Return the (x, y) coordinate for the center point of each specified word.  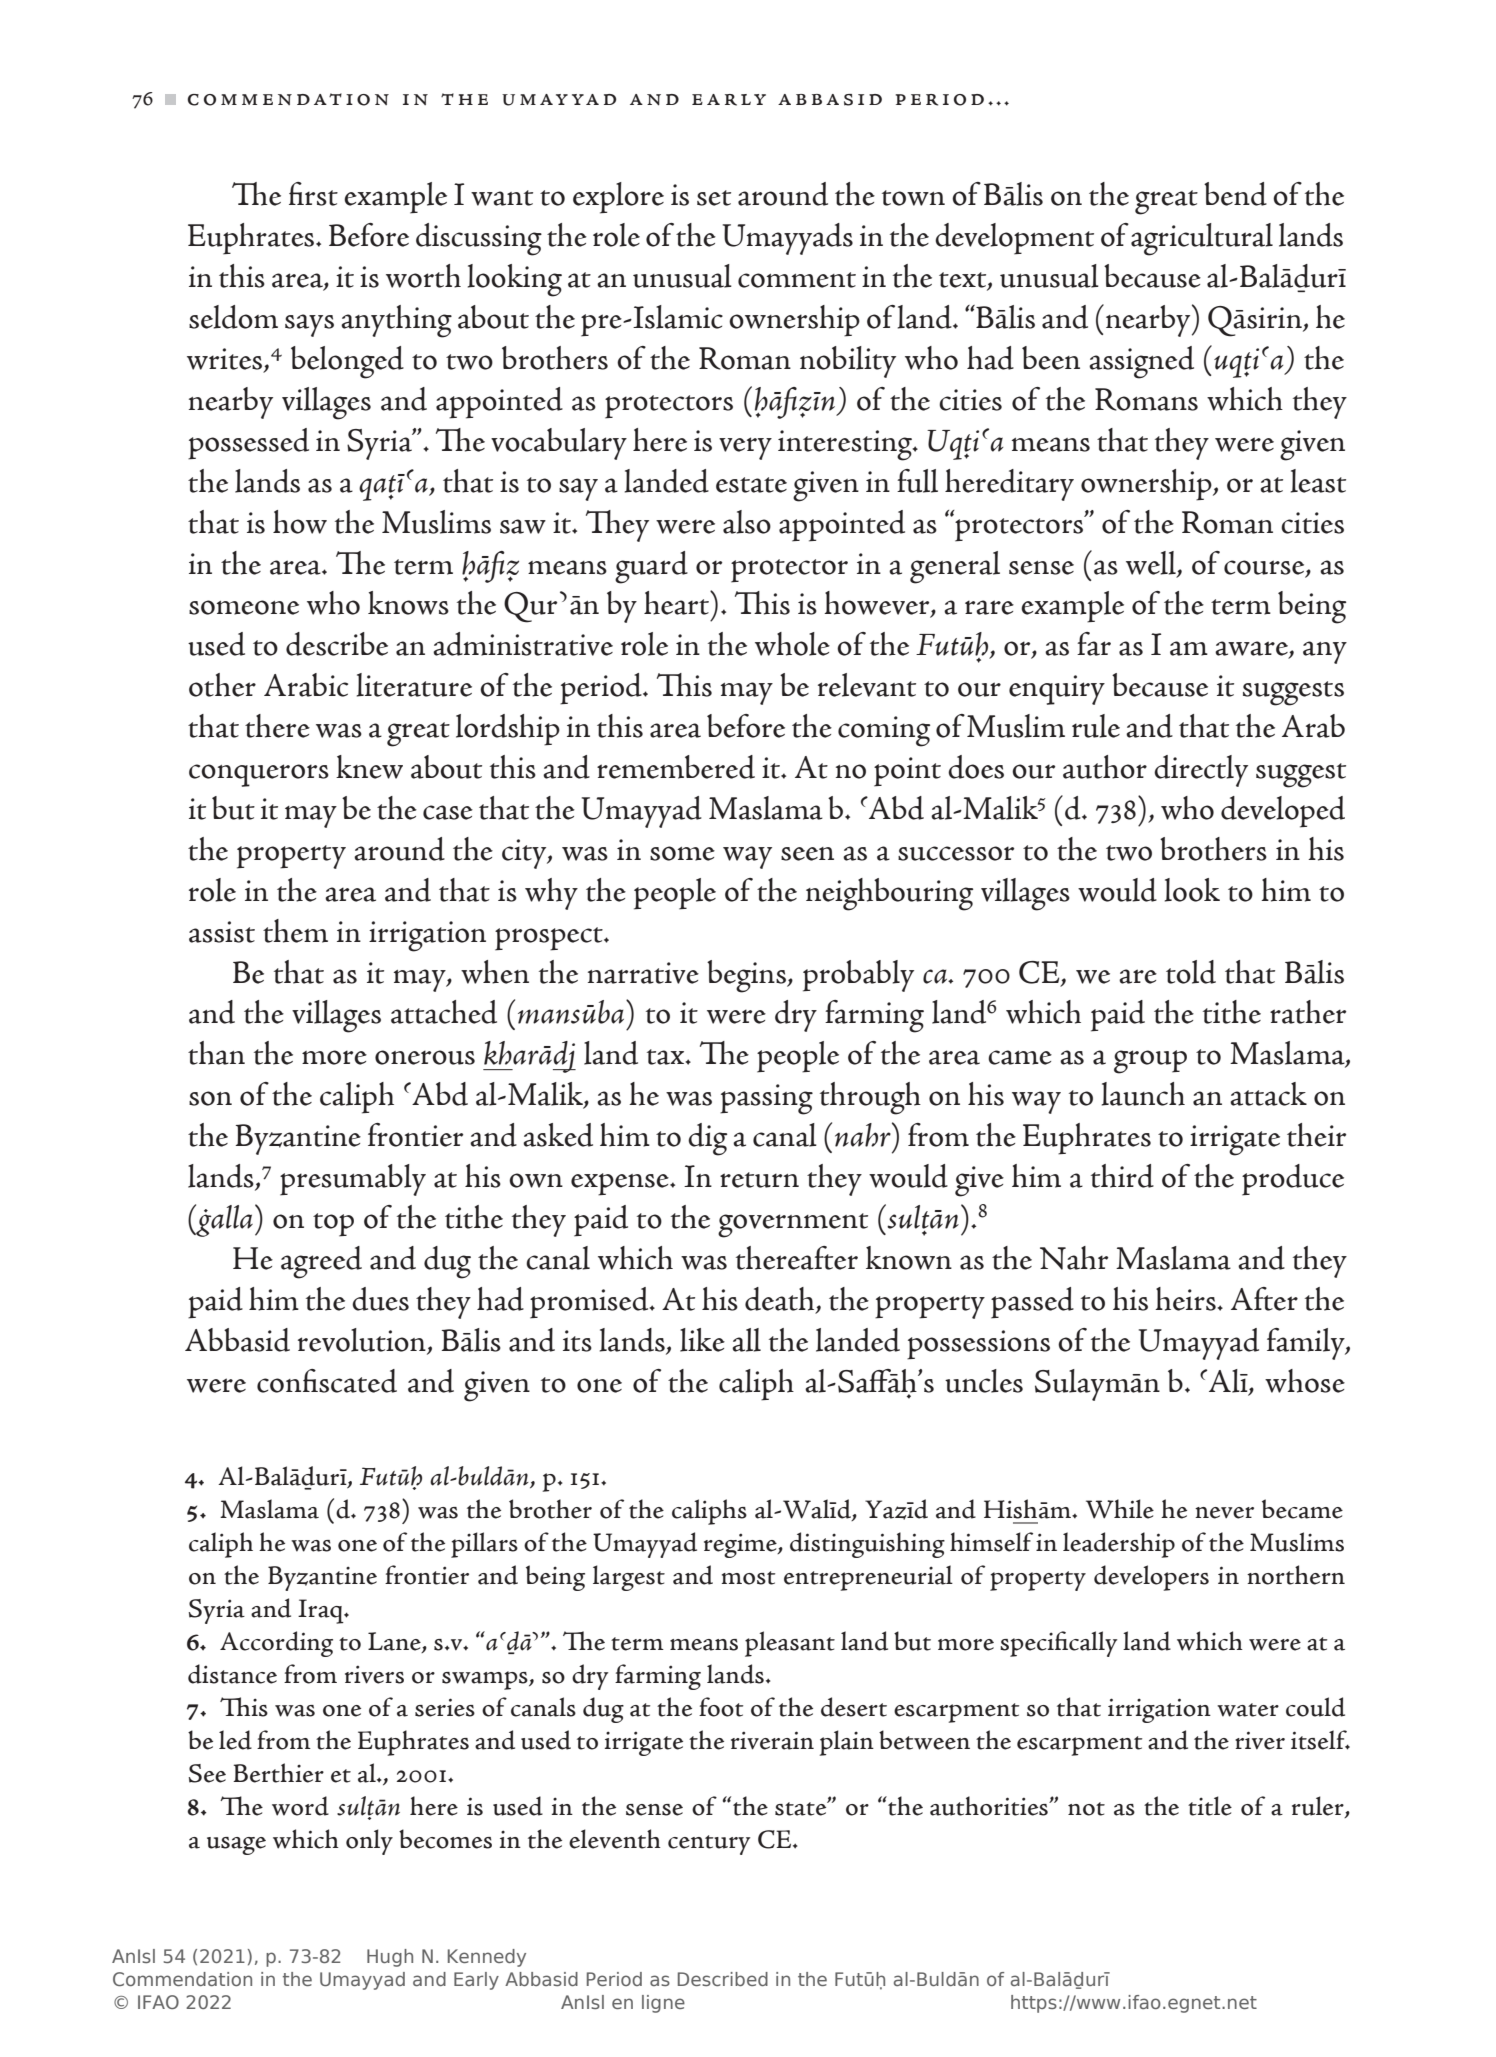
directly (1201, 771)
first (313, 194)
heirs (1186, 1299)
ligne (663, 2004)
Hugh (390, 1958)
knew (369, 767)
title (1210, 1806)
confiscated (327, 1381)
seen (807, 854)
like (702, 1340)
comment (797, 280)
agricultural (1202, 239)
